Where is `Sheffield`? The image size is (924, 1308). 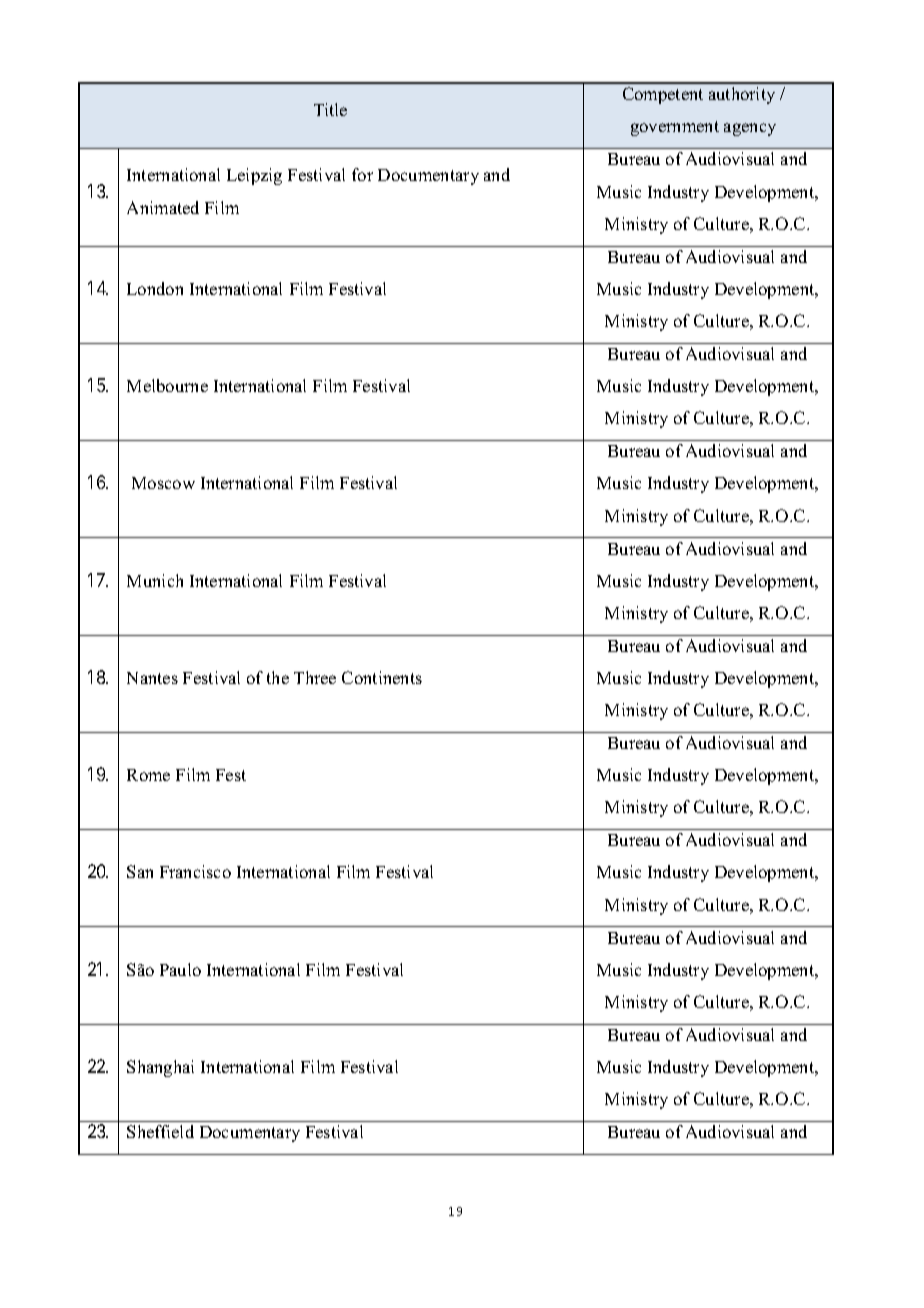 Sheffield is located at coordinates (160, 1131).
